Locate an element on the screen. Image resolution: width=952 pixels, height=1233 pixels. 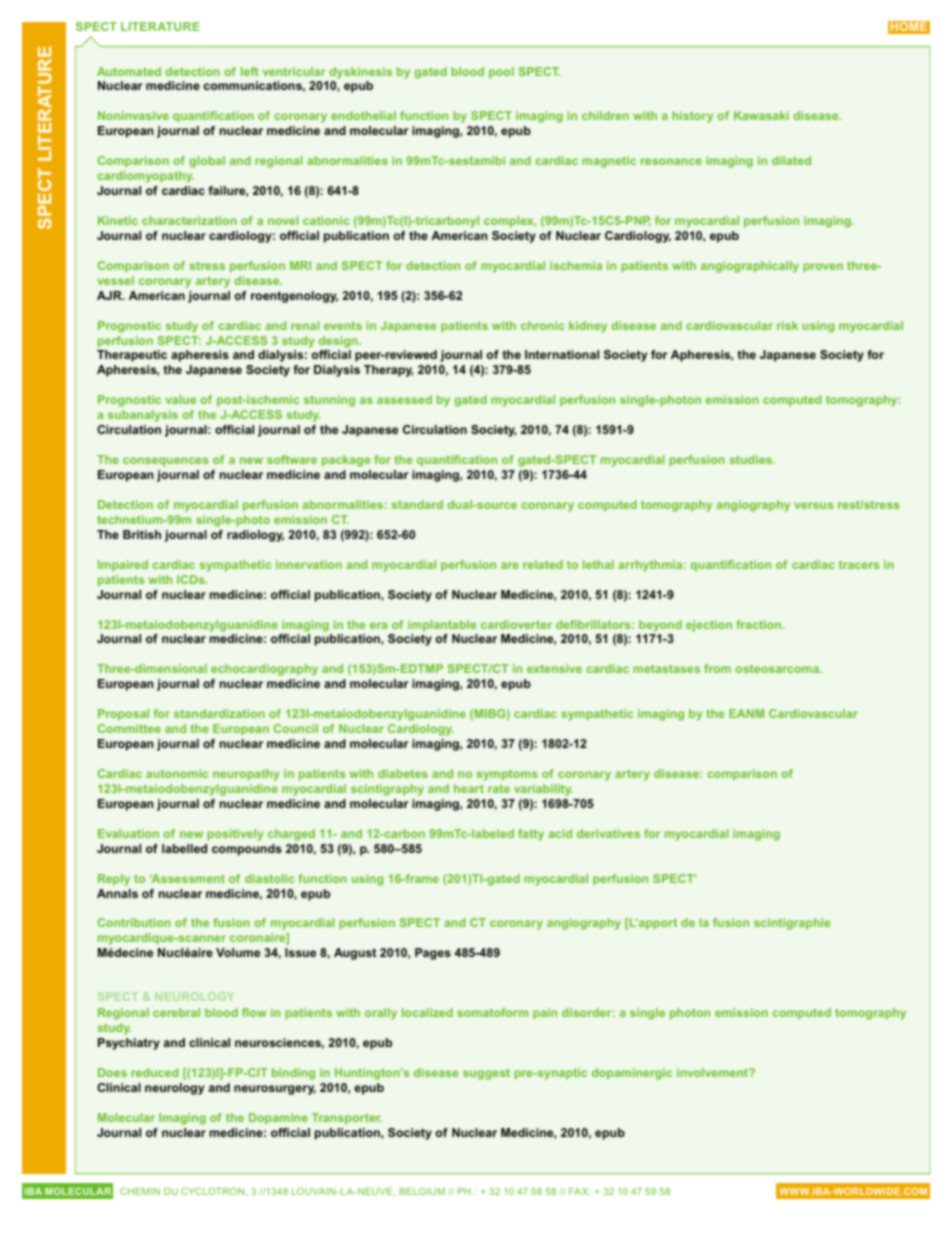
value is located at coordinates (181, 399).
